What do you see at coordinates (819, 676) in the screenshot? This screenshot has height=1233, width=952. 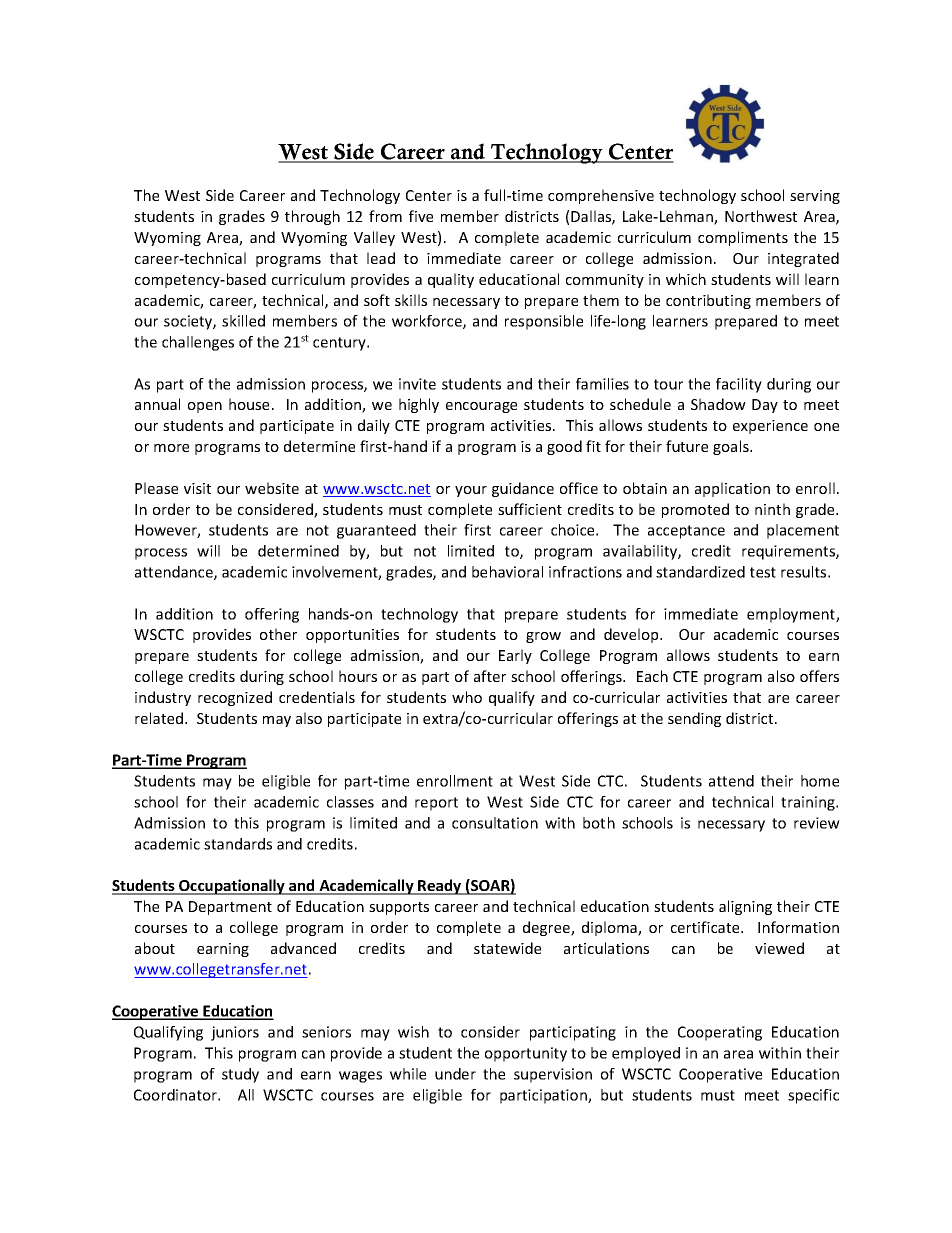 I see `offers` at bounding box center [819, 676].
